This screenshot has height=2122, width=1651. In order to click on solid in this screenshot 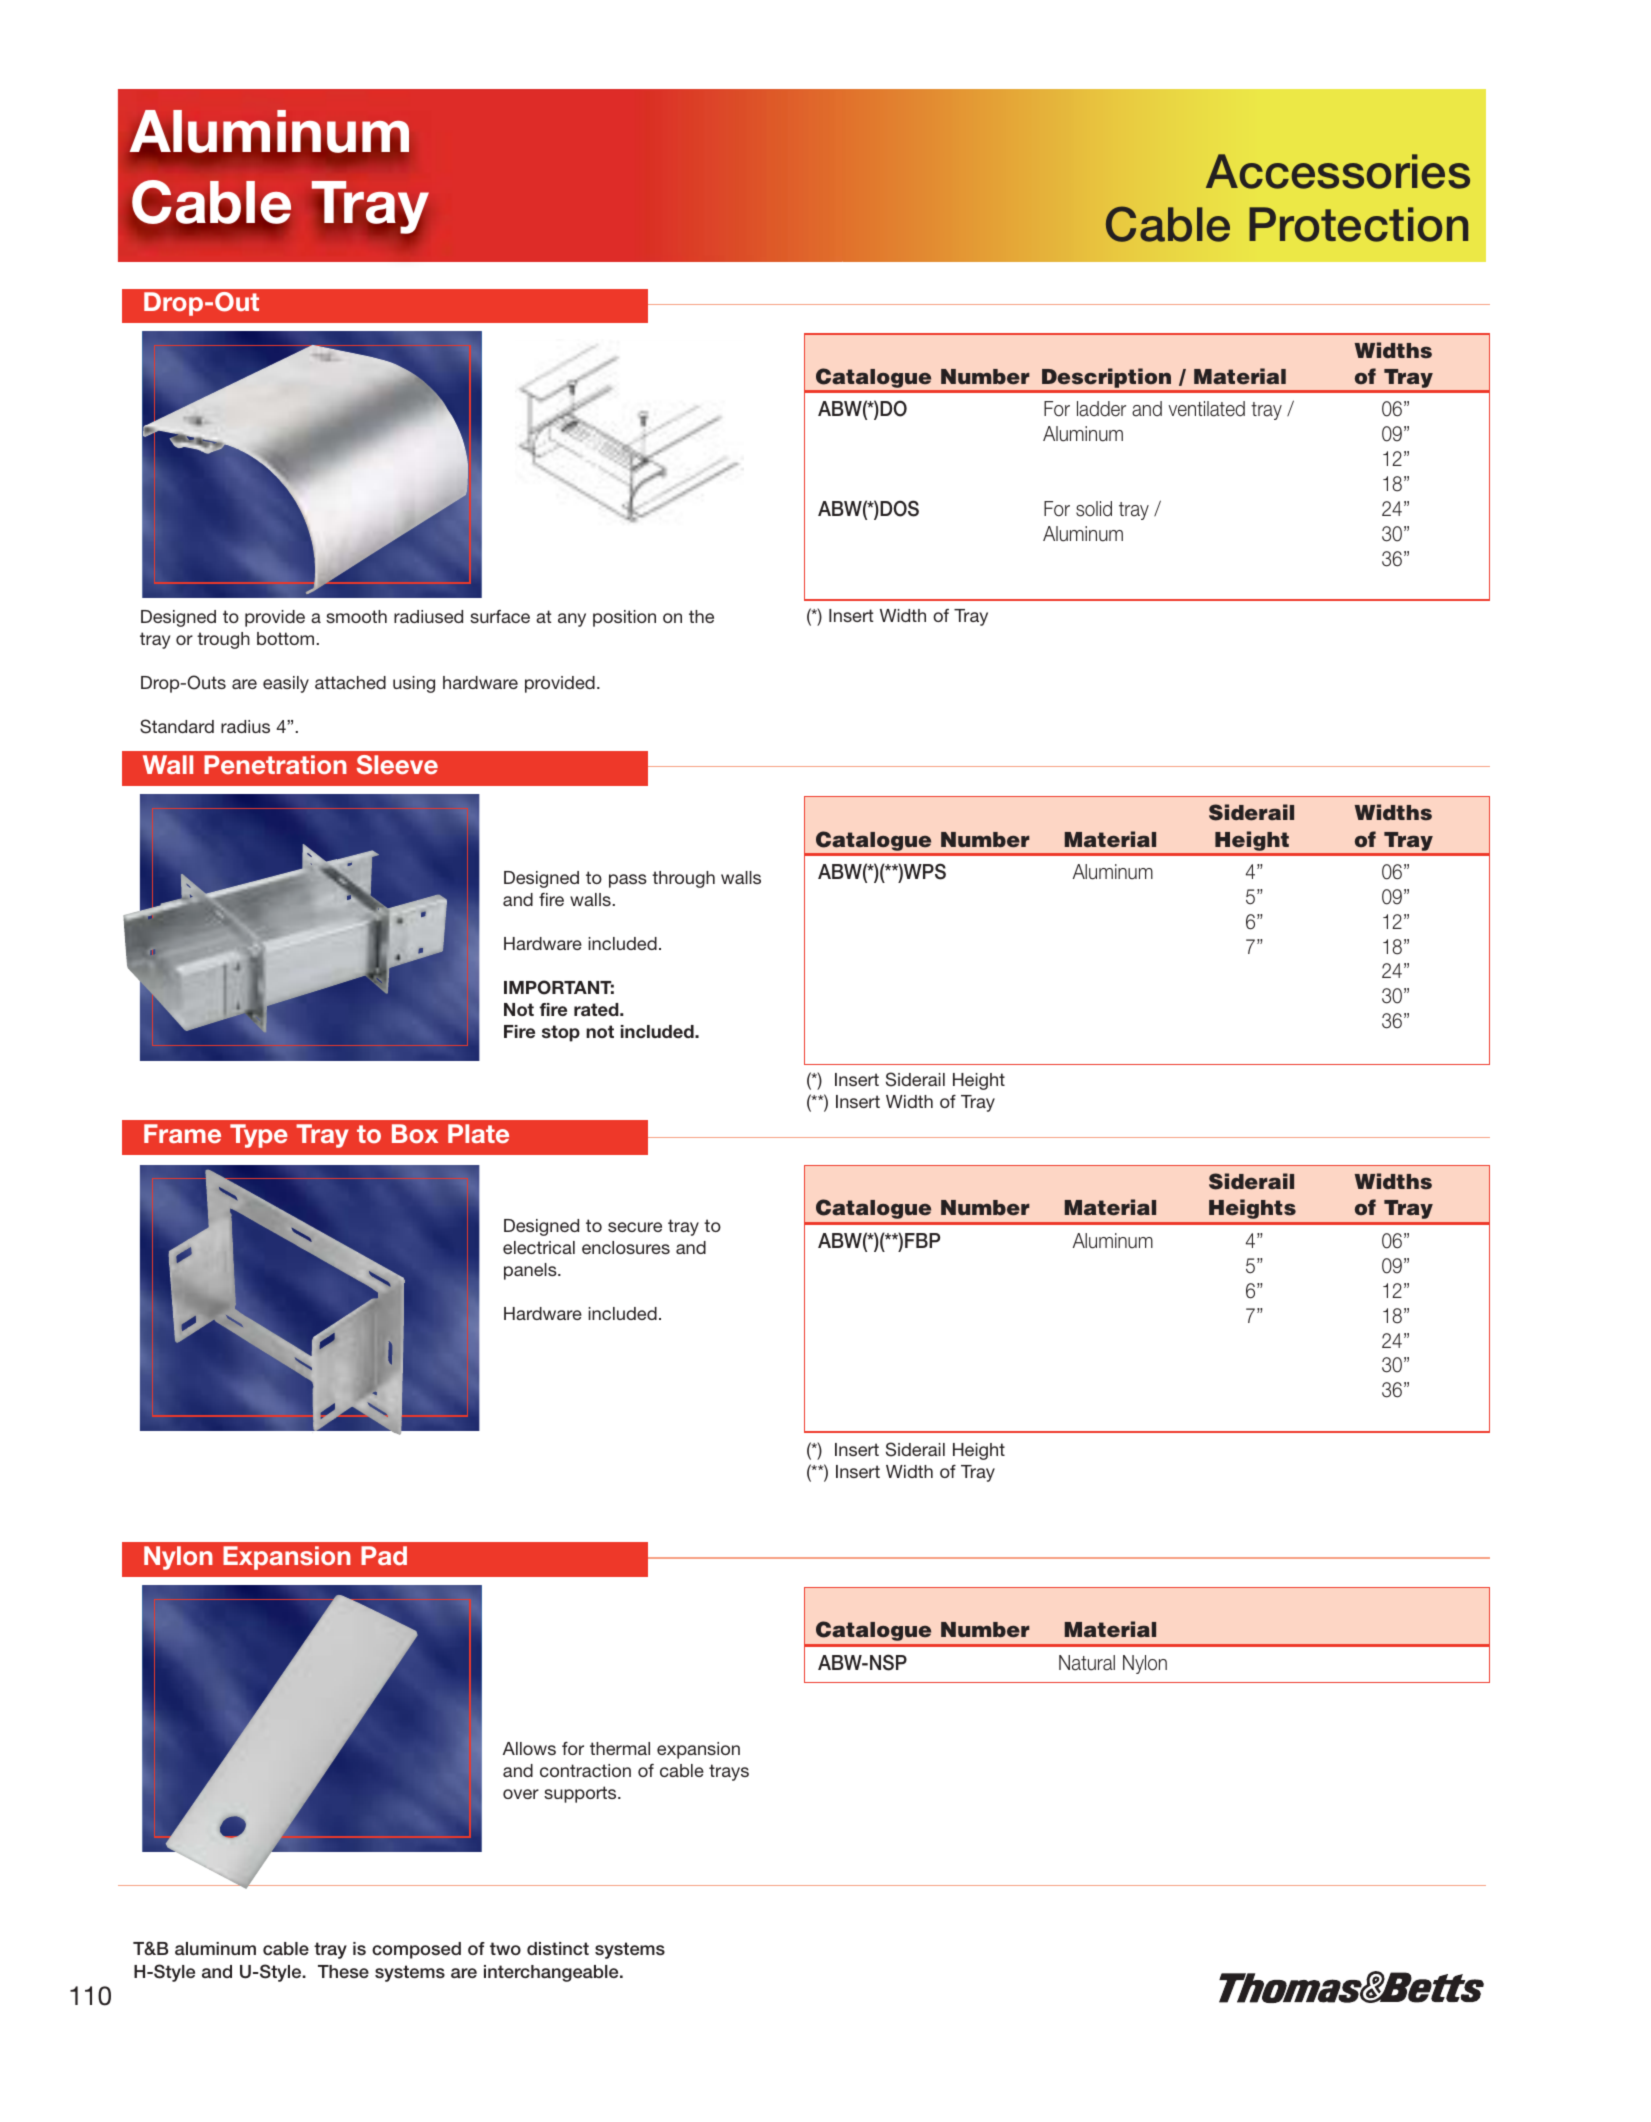, I will do `click(1094, 509)`.
